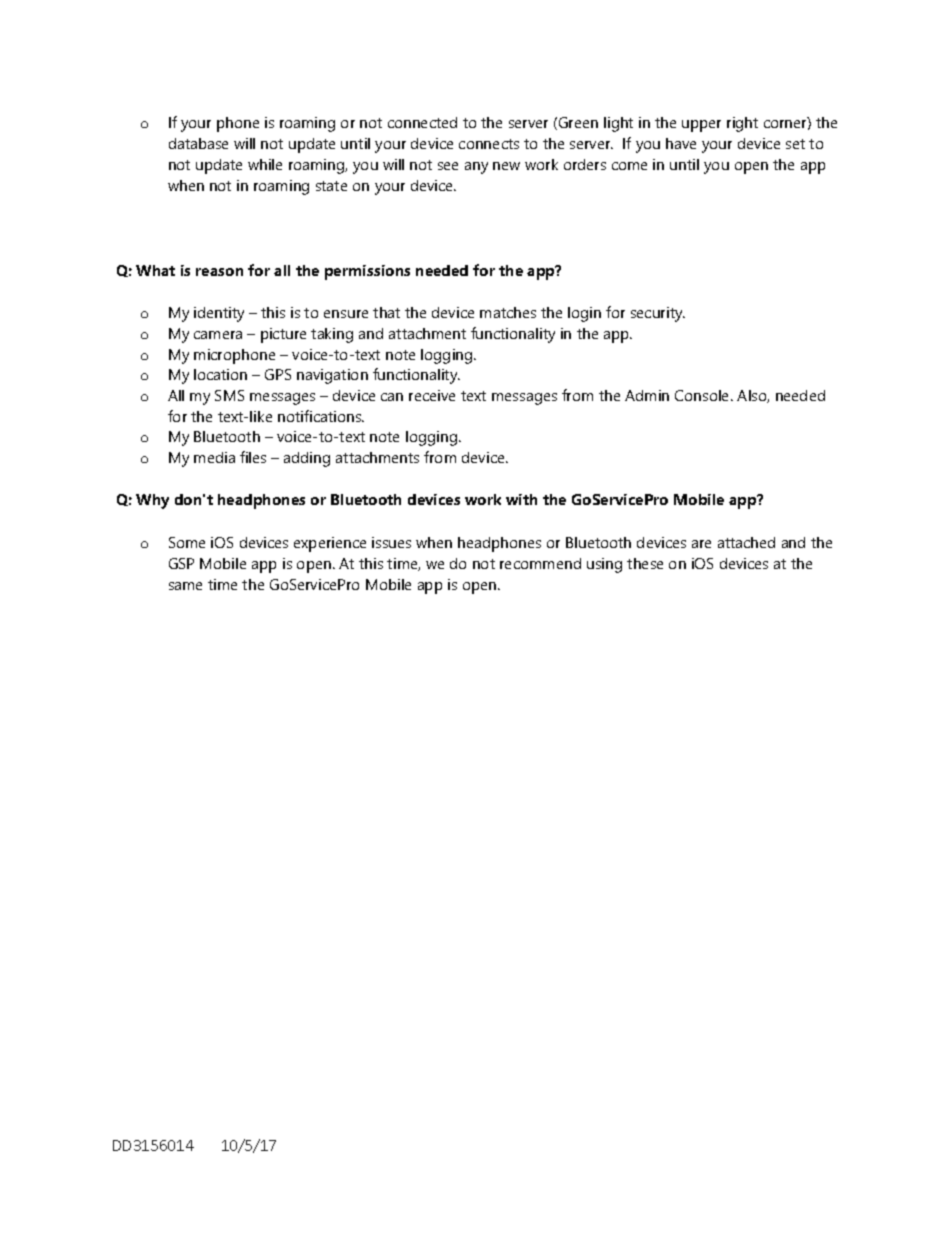  I want to click on reason, so click(219, 272).
